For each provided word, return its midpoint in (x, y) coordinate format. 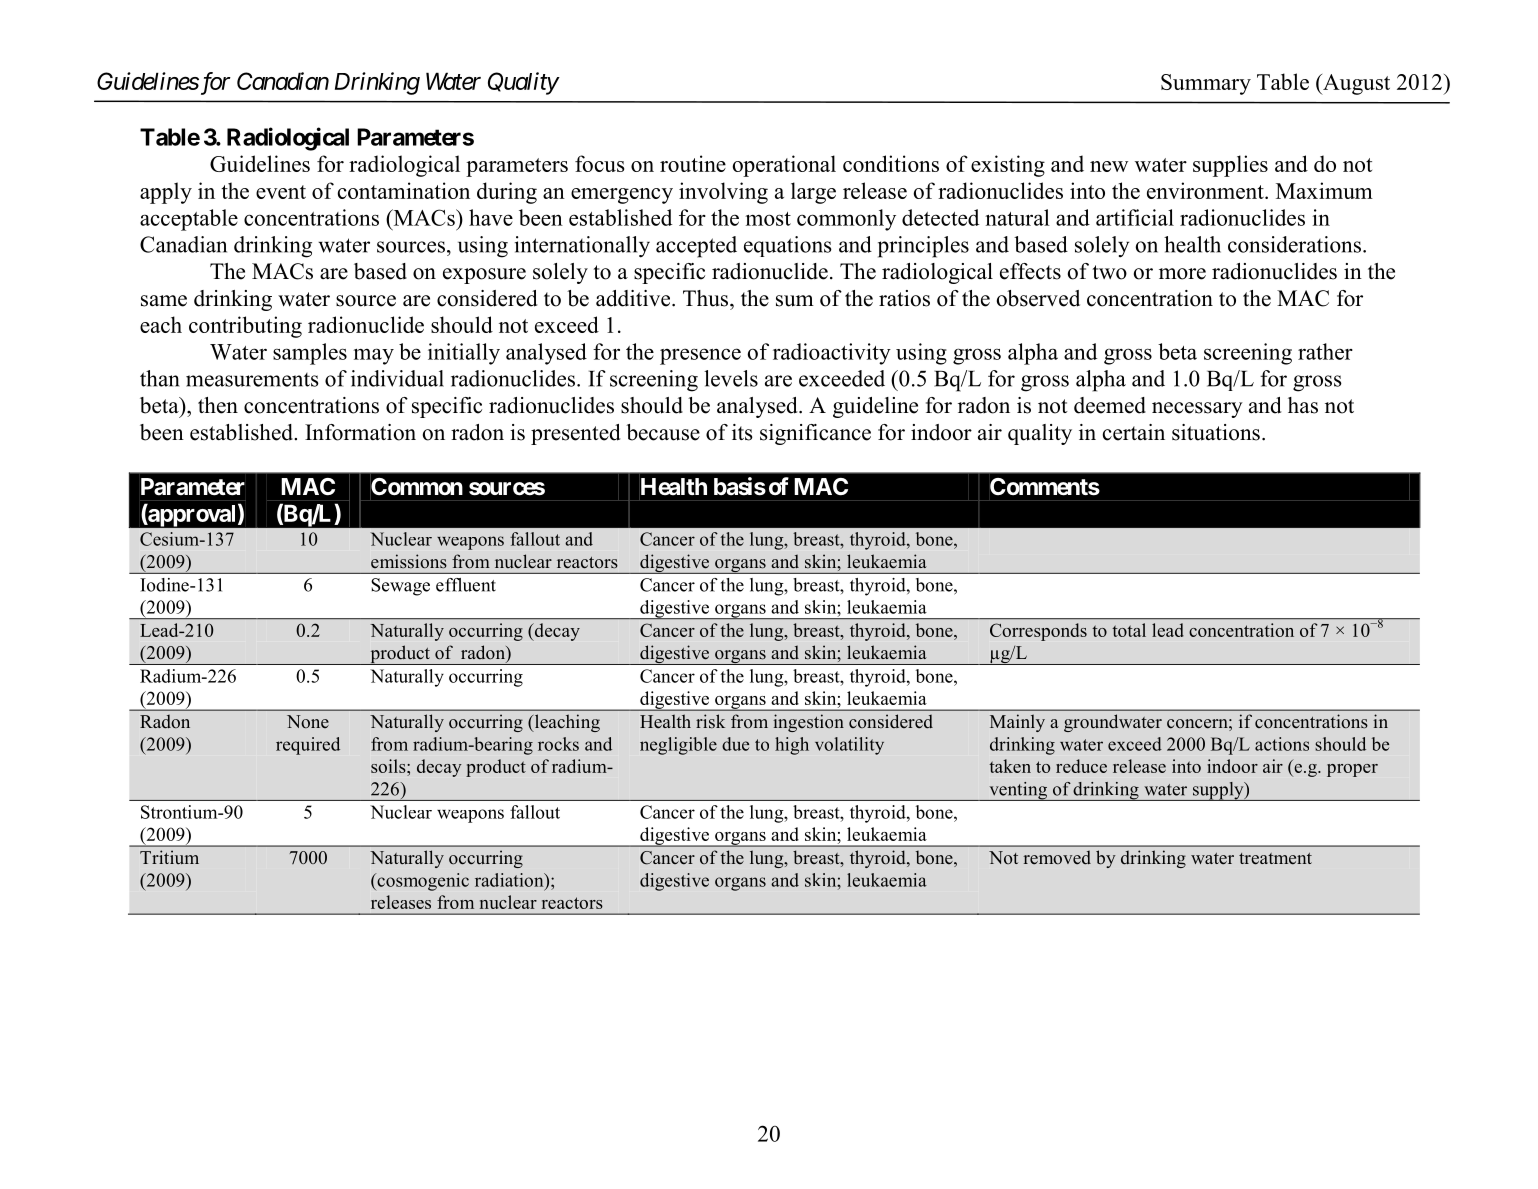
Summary (1206, 84)
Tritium (169, 857)
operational (784, 166)
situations (1216, 432)
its (742, 432)
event (281, 192)
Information (360, 432)
